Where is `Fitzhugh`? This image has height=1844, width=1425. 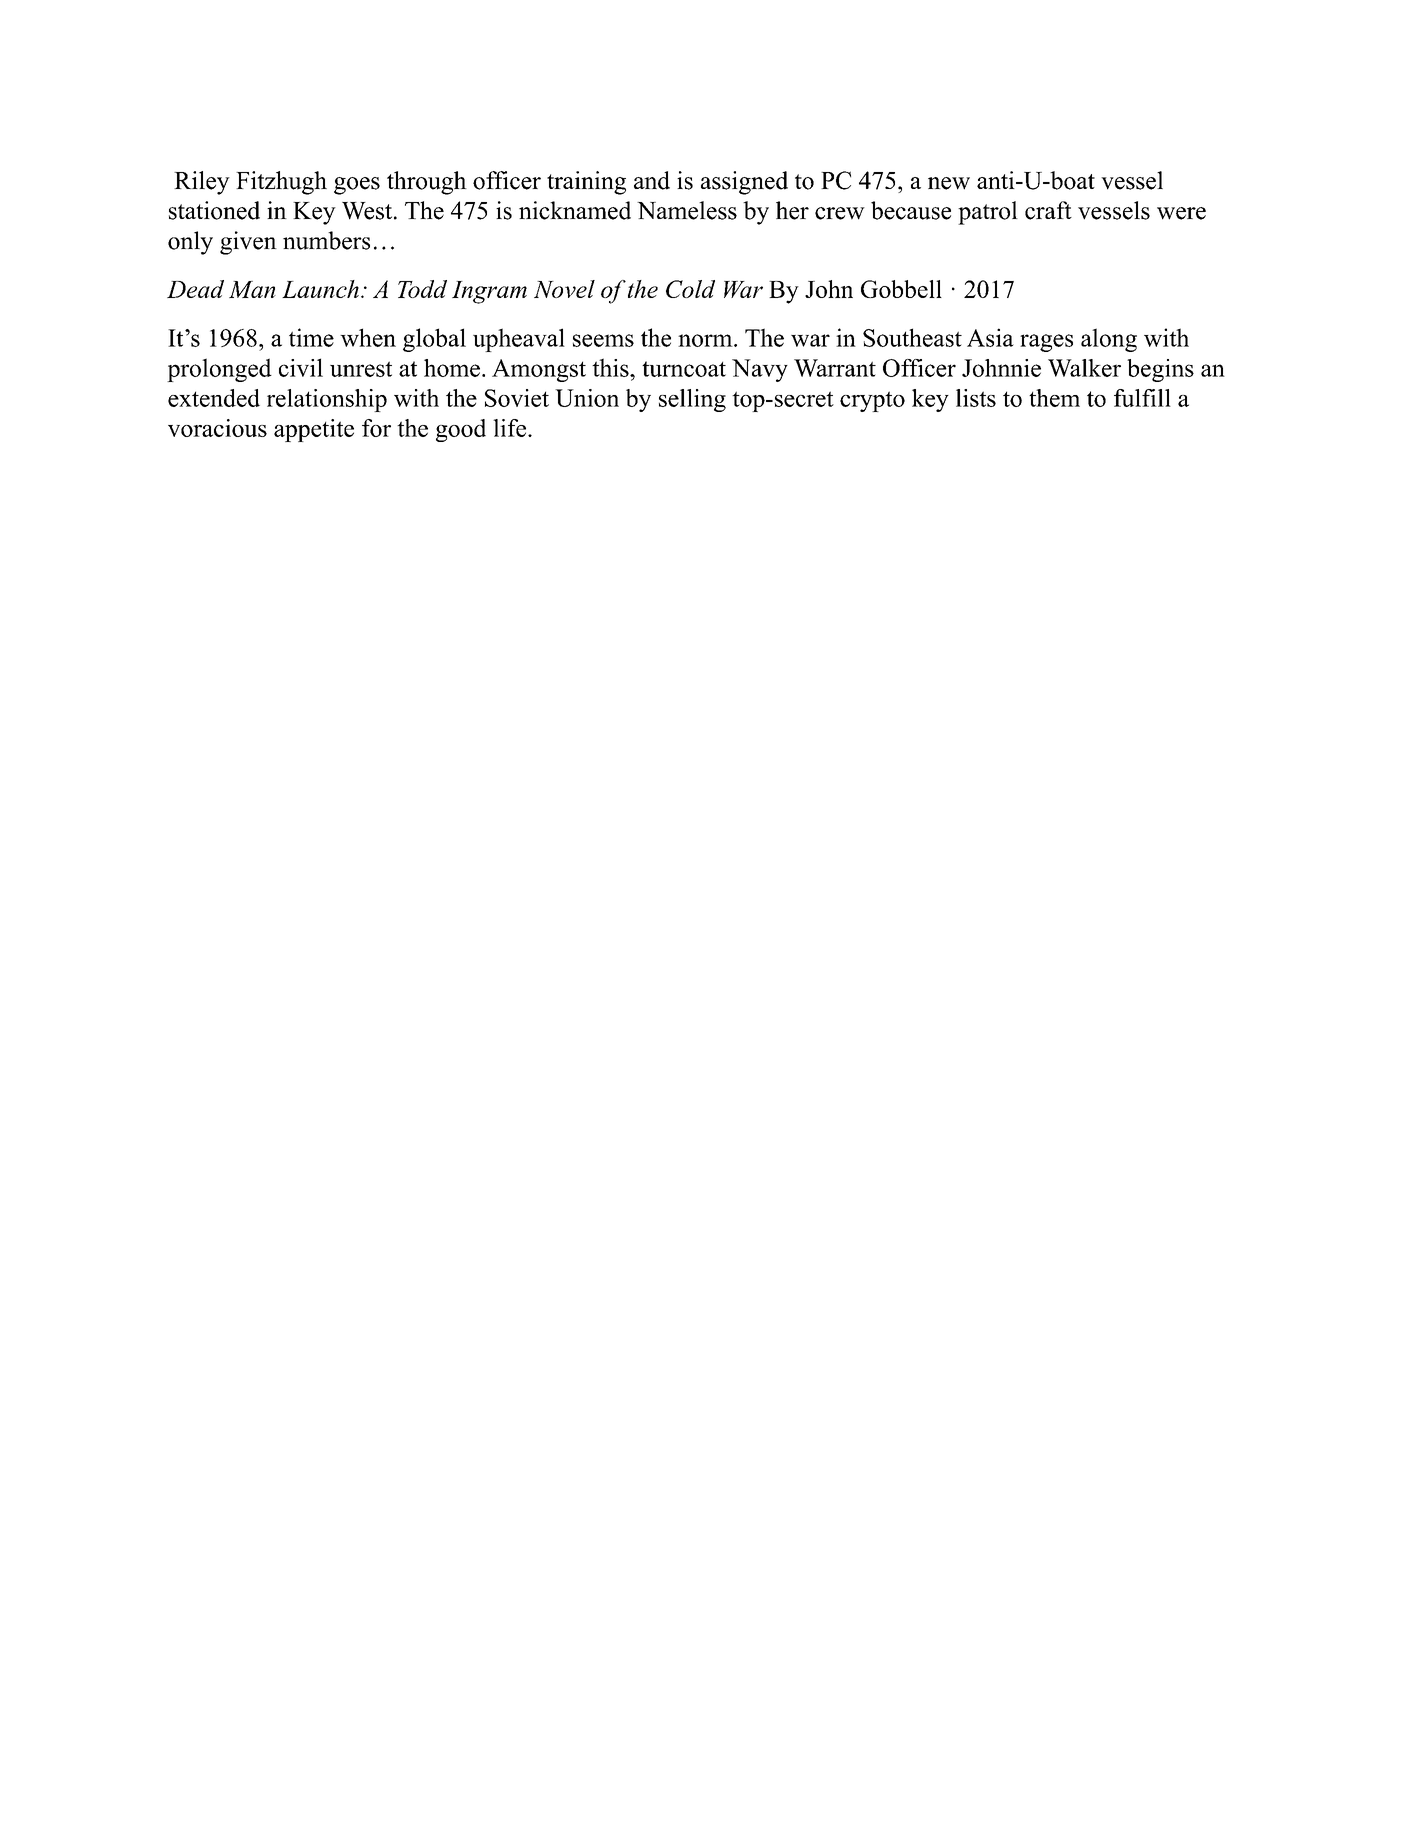
Fitzhugh is located at coordinates (281, 183).
